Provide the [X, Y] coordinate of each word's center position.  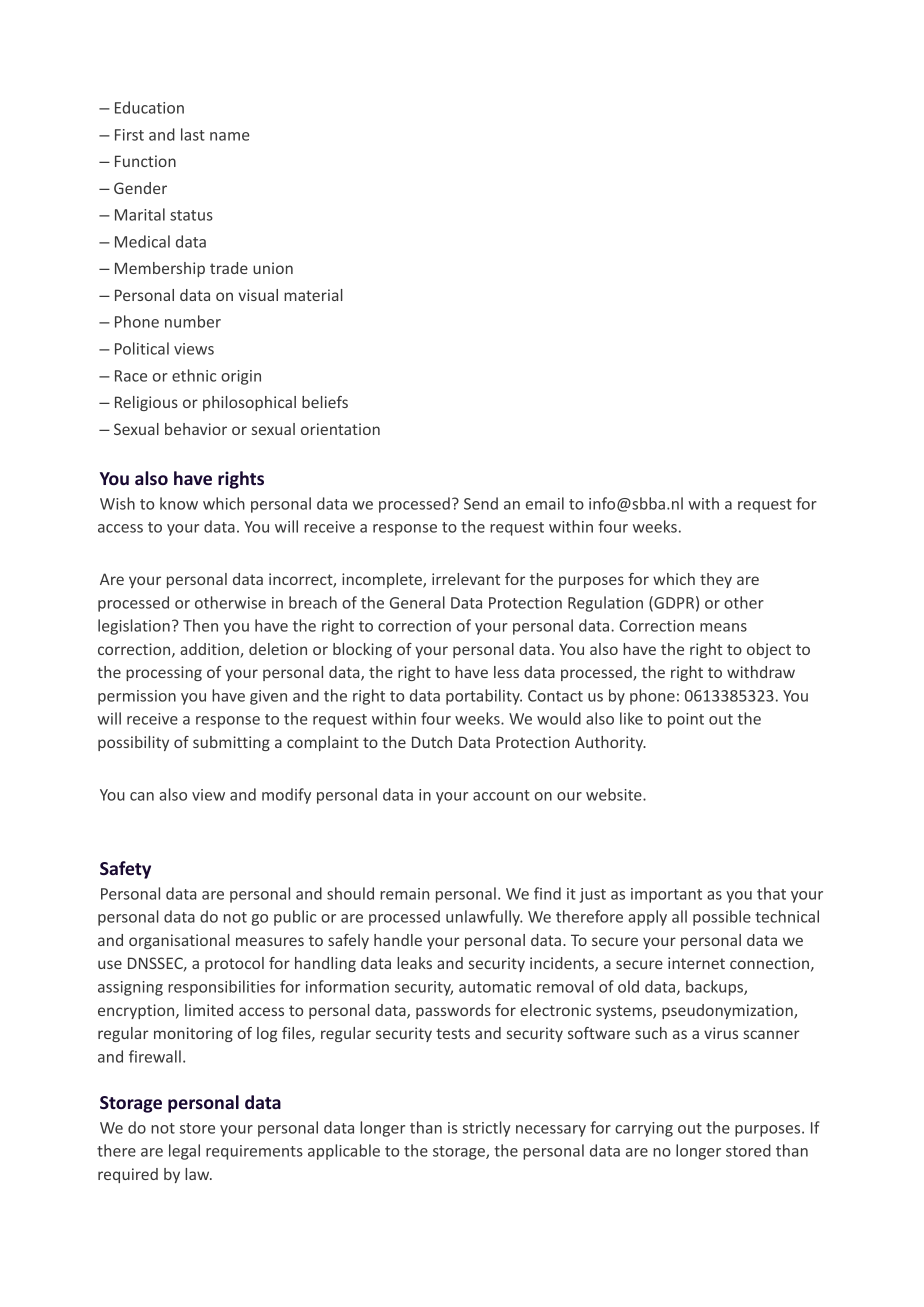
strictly [486, 1129]
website [615, 794]
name [230, 136]
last [193, 134]
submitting [231, 743]
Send [481, 503]
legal [184, 1152]
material [313, 295]
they [716, 580]
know [179, 503]
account [501, 795]
